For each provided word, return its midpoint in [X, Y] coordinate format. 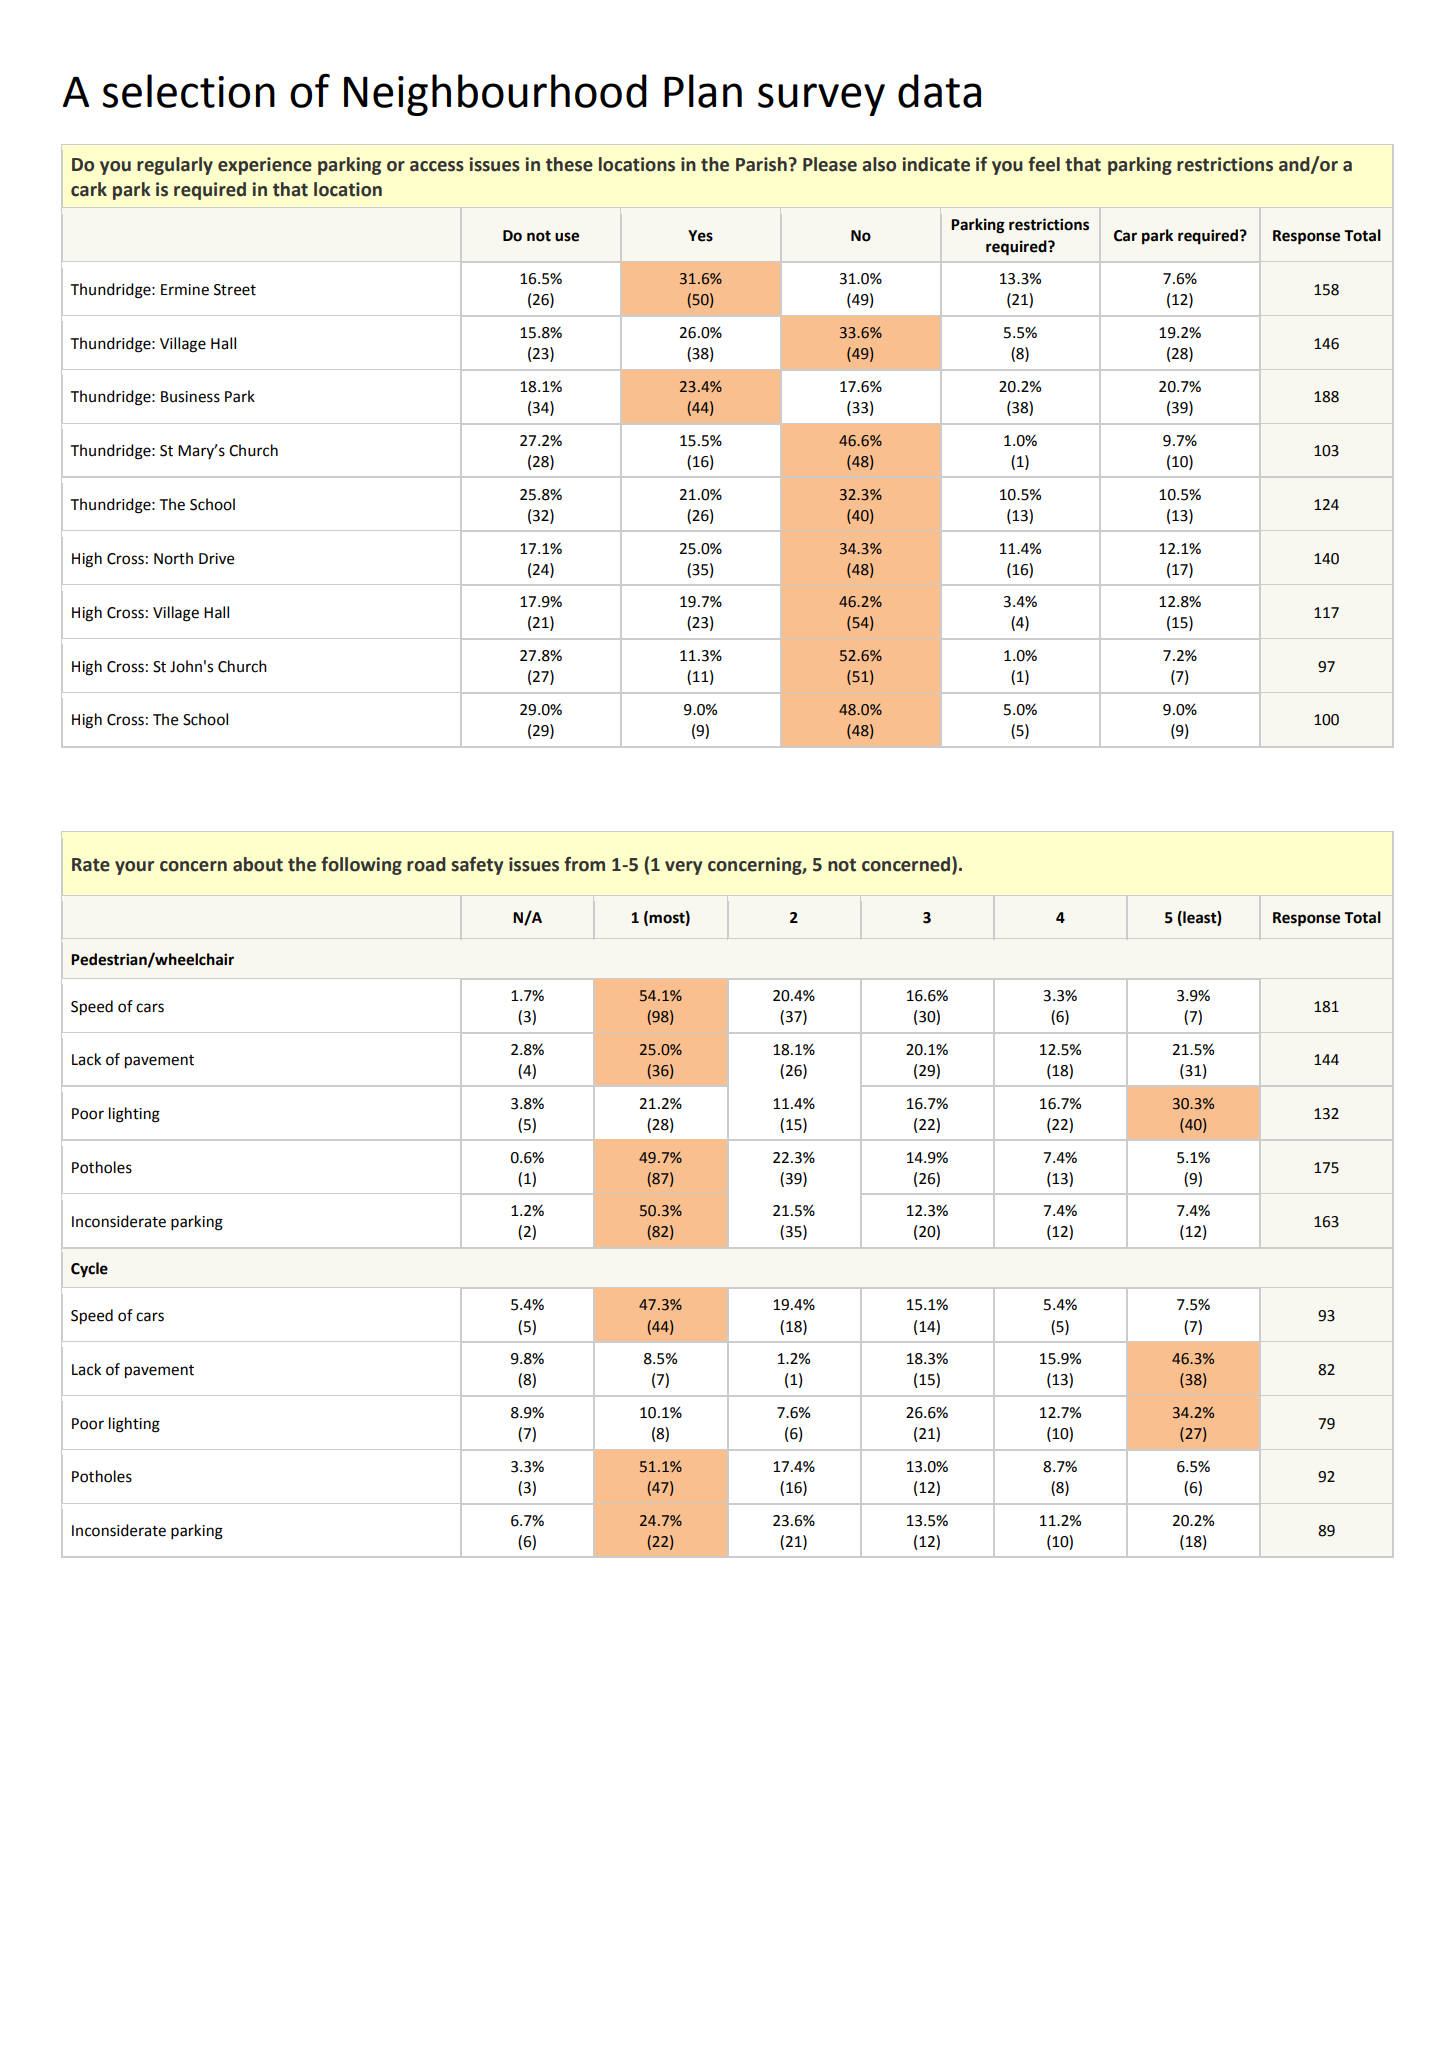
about [258, 864]
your [134, 868]
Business [190, 397]
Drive [216, 559]
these [569, 164]
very [683, 868]
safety [477, 866]
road [426, 864]
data [939, 91]
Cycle [89, 1270]
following [361, 866]
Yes [700, 236]
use [567, 237]
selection [189, 91]
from [584, 864]
